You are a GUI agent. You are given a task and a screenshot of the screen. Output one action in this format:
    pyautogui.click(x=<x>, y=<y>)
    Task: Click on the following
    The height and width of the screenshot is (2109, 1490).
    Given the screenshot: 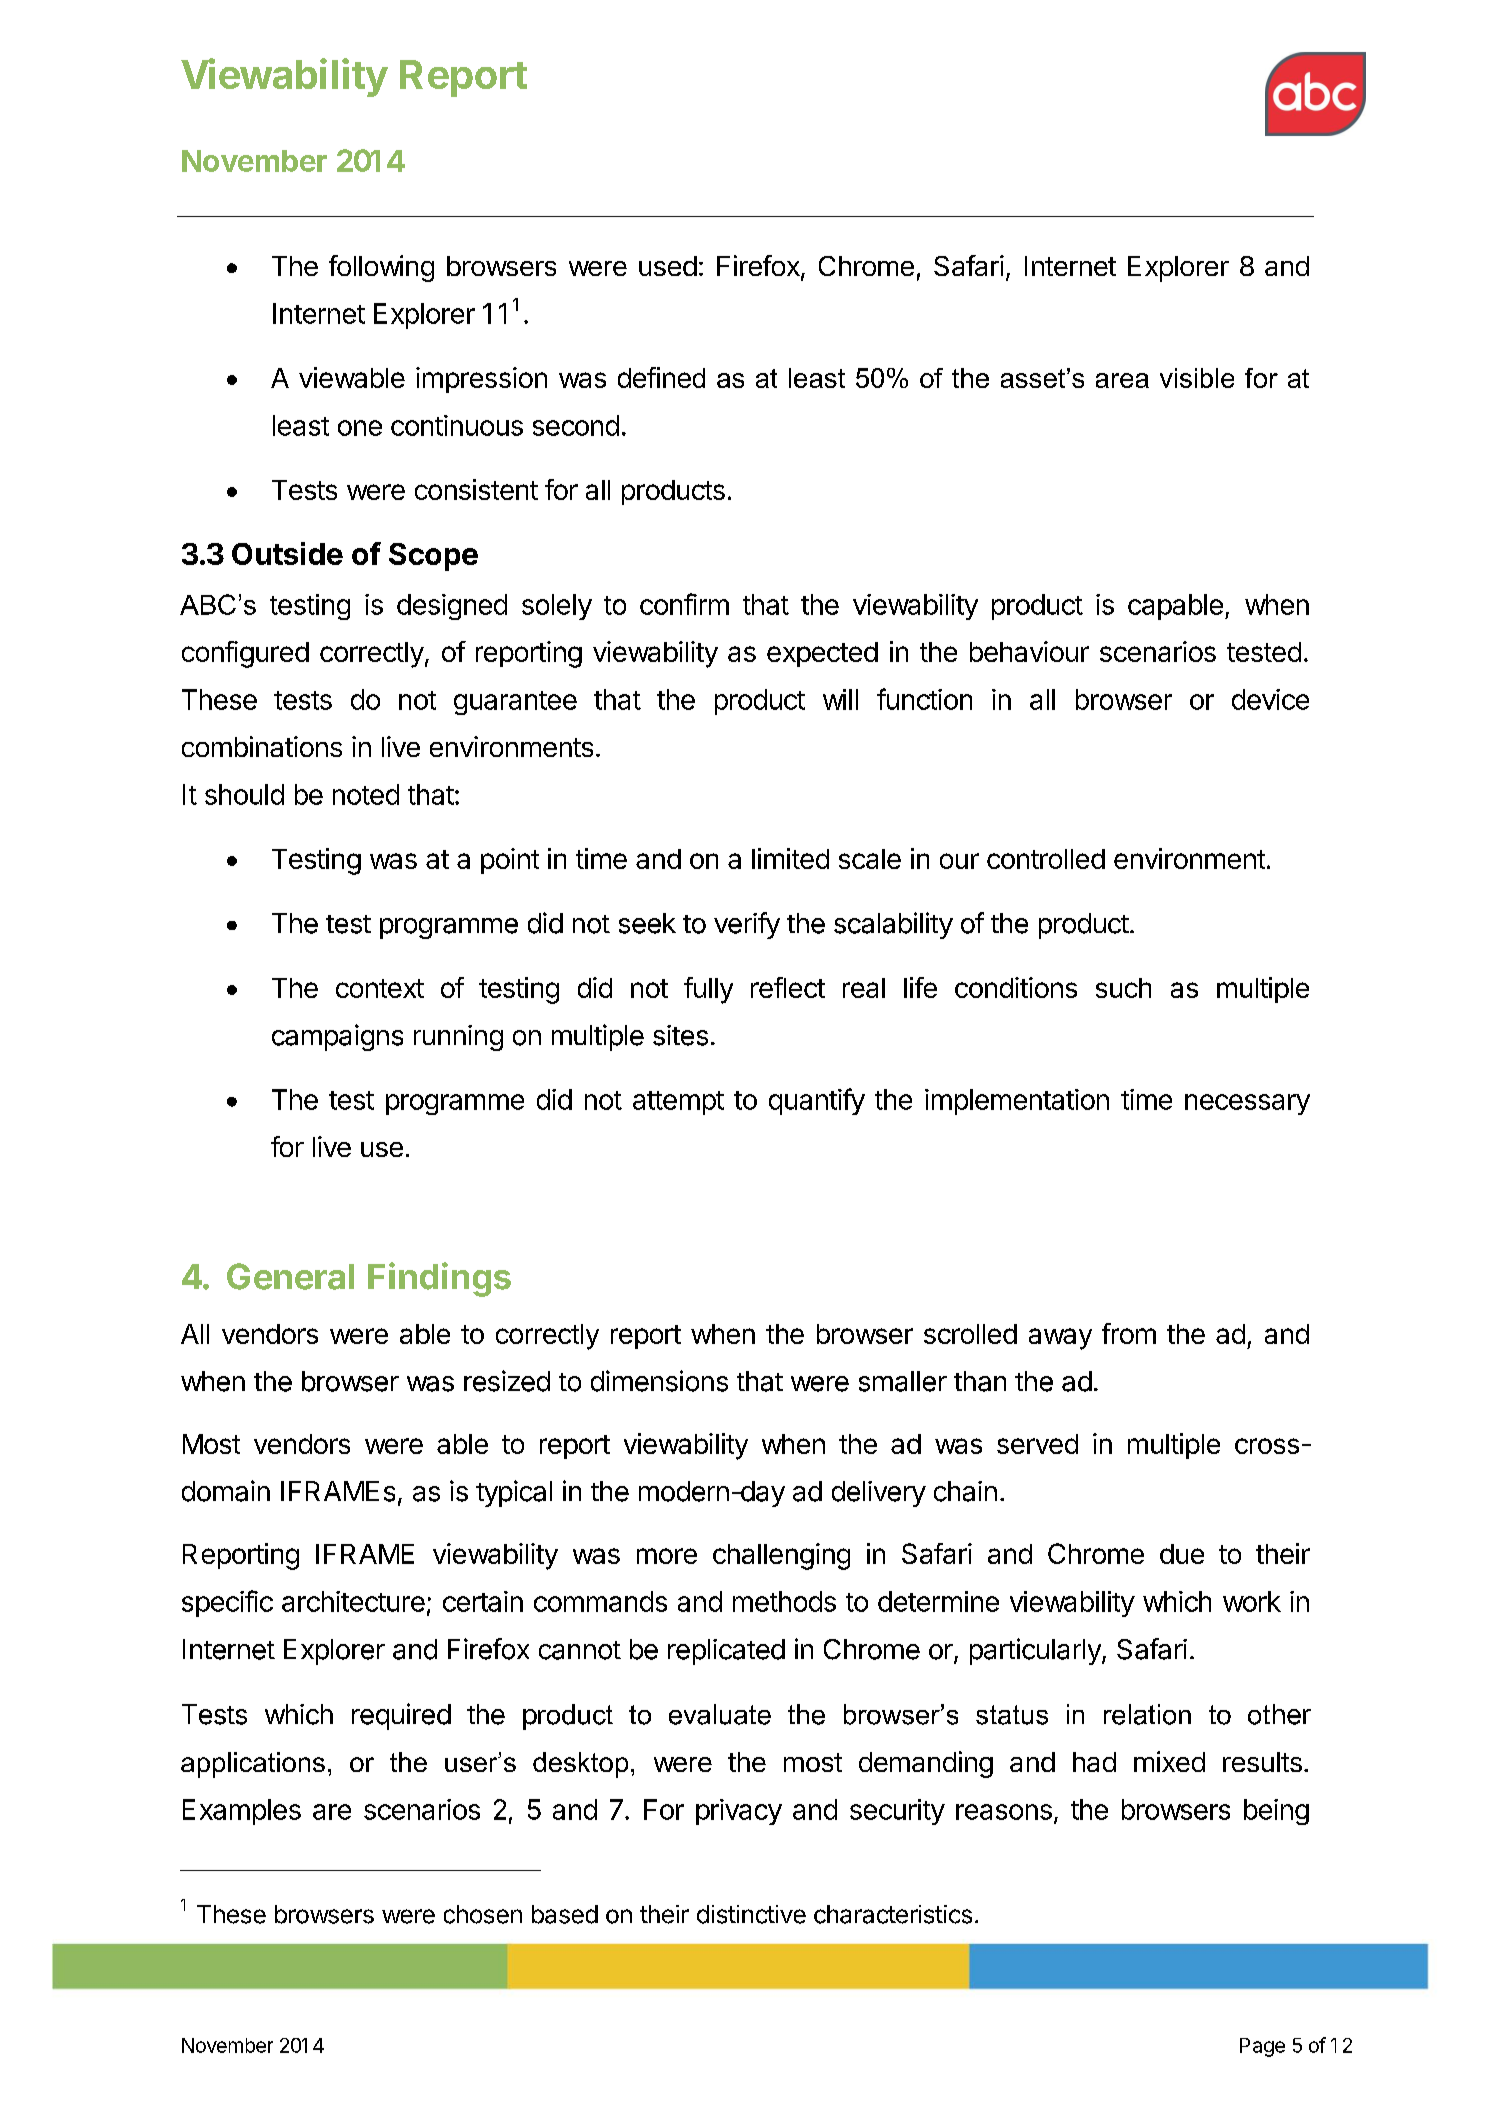 What is the action you would take?
    pyautogui.click(x=381, y=268)
